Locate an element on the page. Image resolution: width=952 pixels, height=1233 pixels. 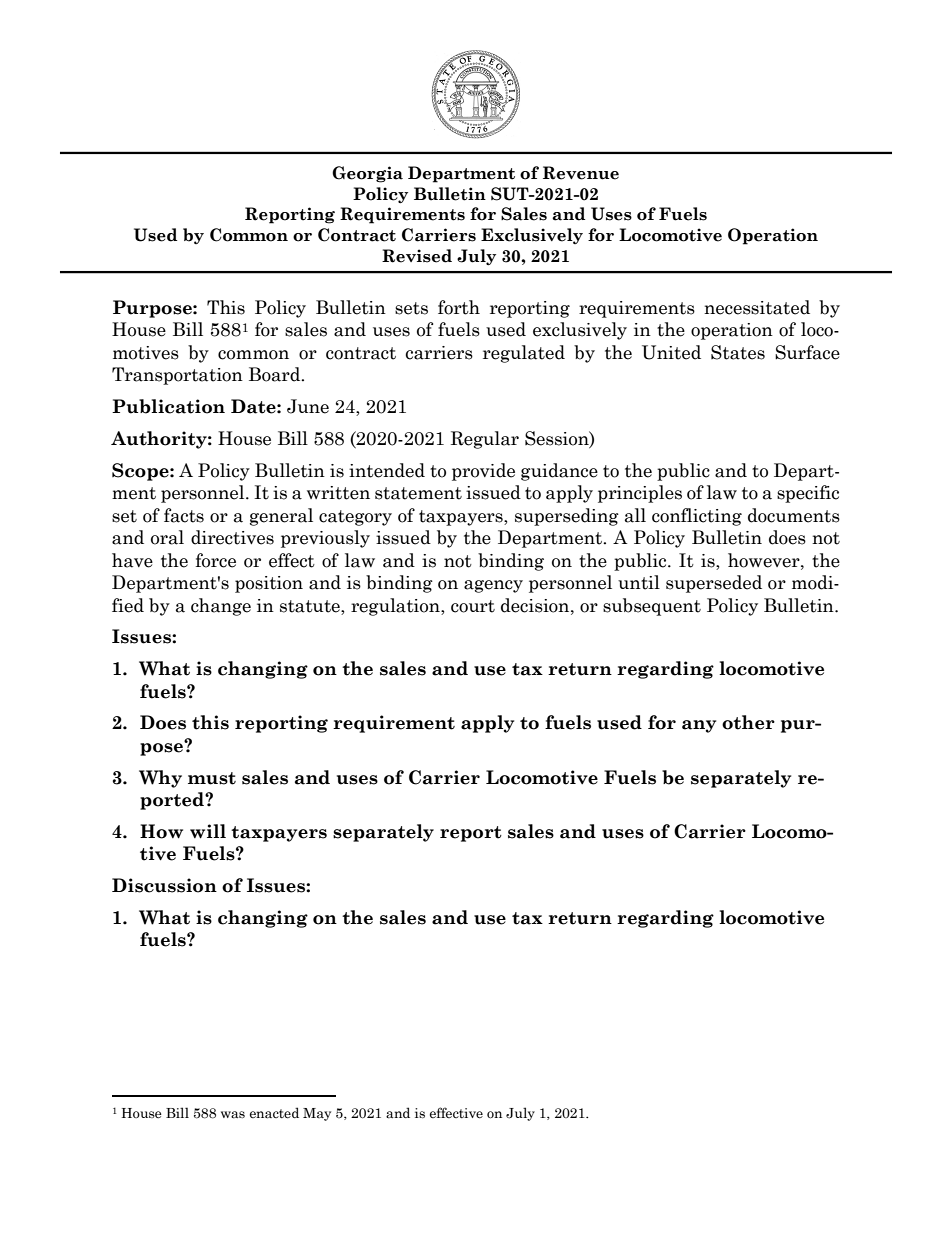
May is located at coordinates (317, 1114).
